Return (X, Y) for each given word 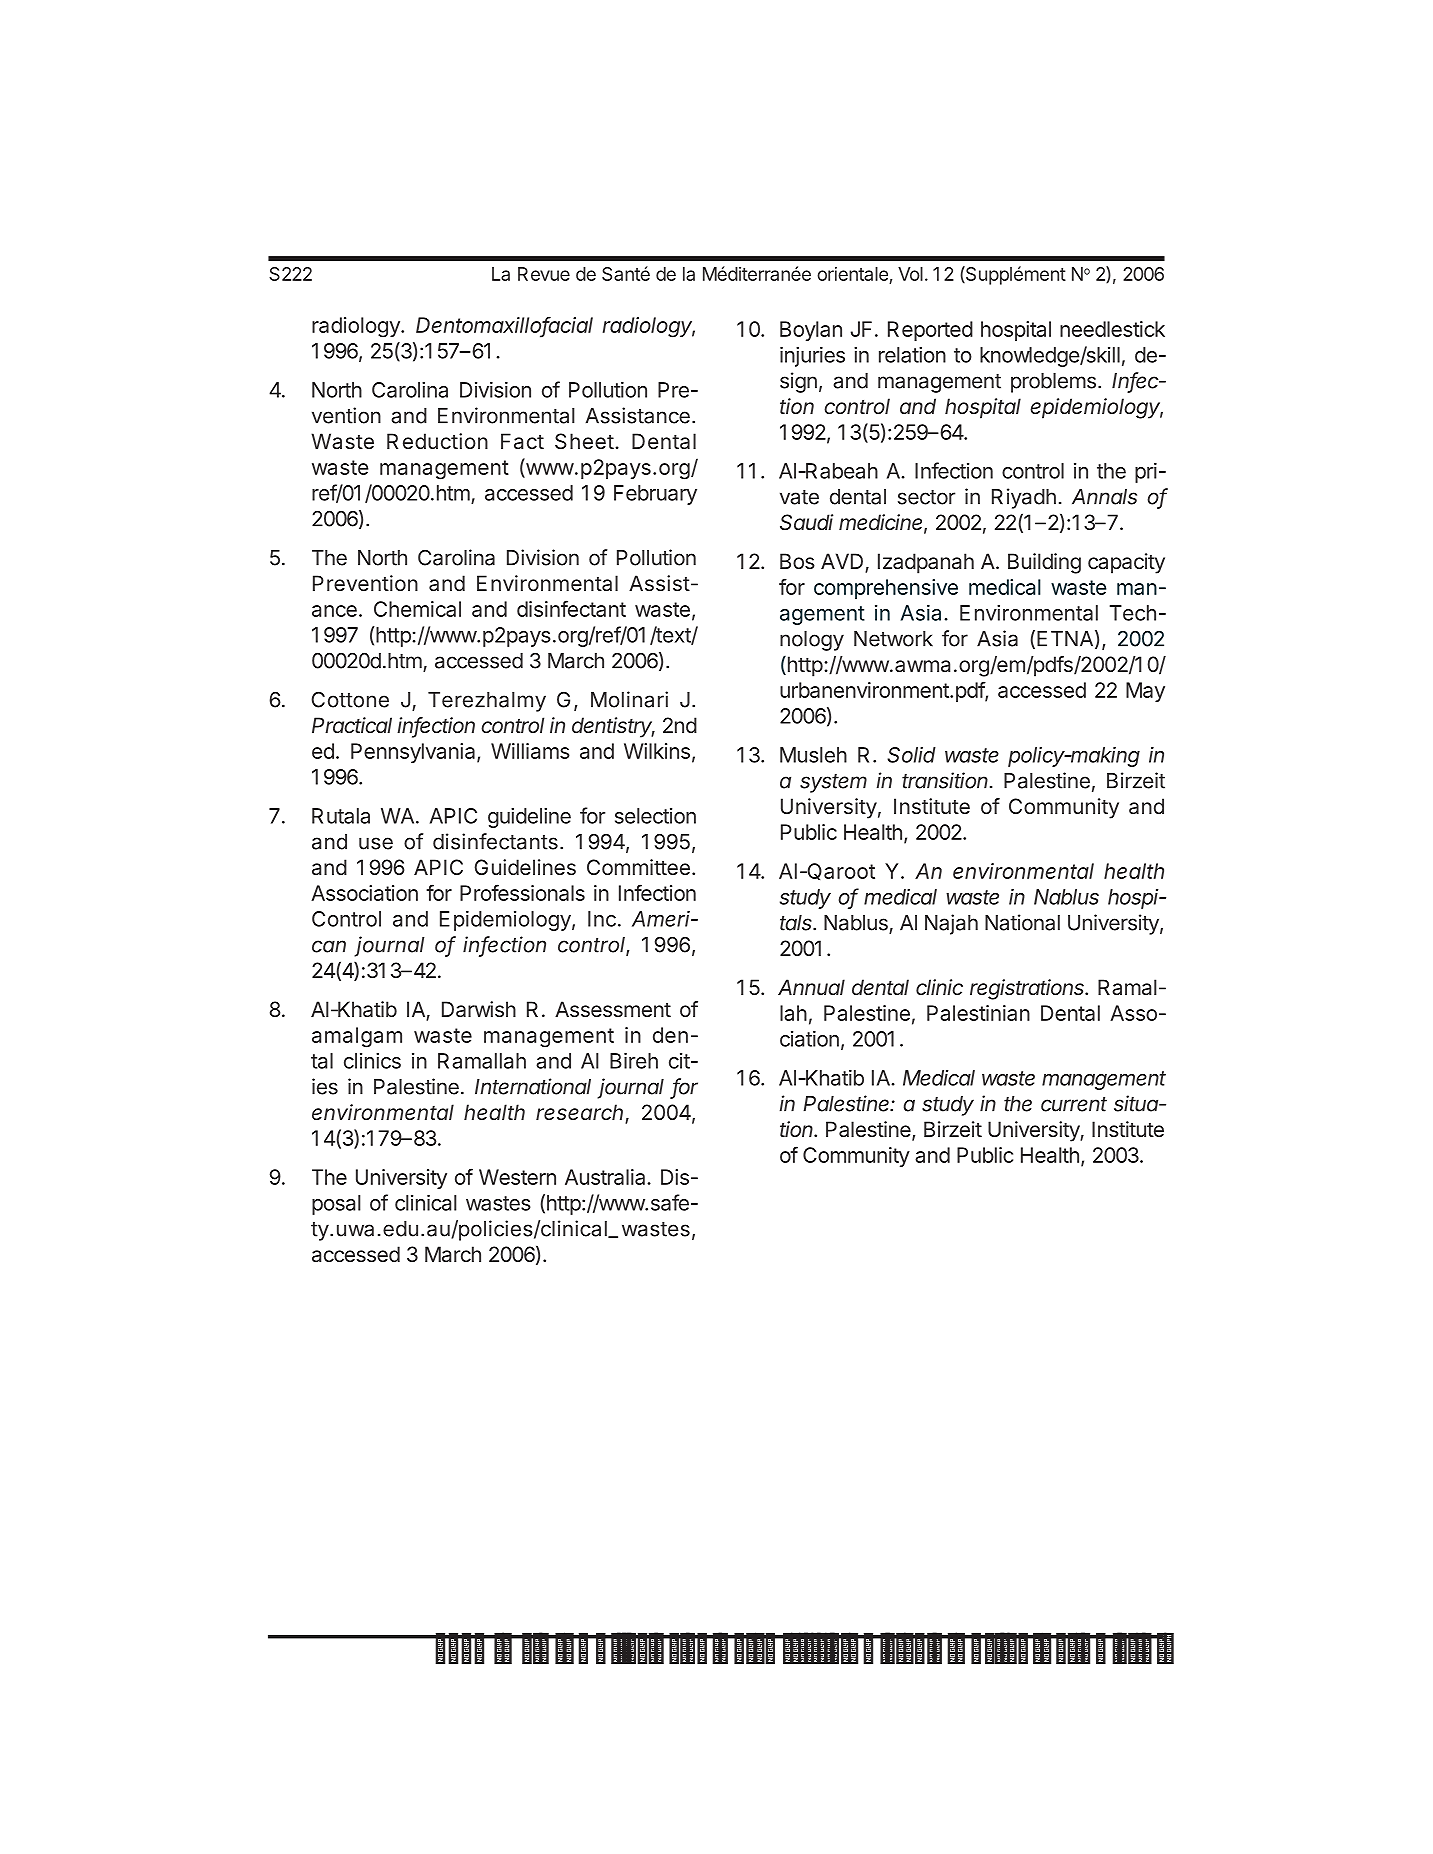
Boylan (811, 331)
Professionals (522, 892)
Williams (530, 751)
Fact (522, 441)
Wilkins (657, 751)
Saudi (806, 522)
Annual (811, 987)
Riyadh (1024, 498)
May (1145, 692)
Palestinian (978, 1013)
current (1074, 1104)
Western (517, 1177)
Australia (606, 1177)
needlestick (1112, 329)
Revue (544, 274)
